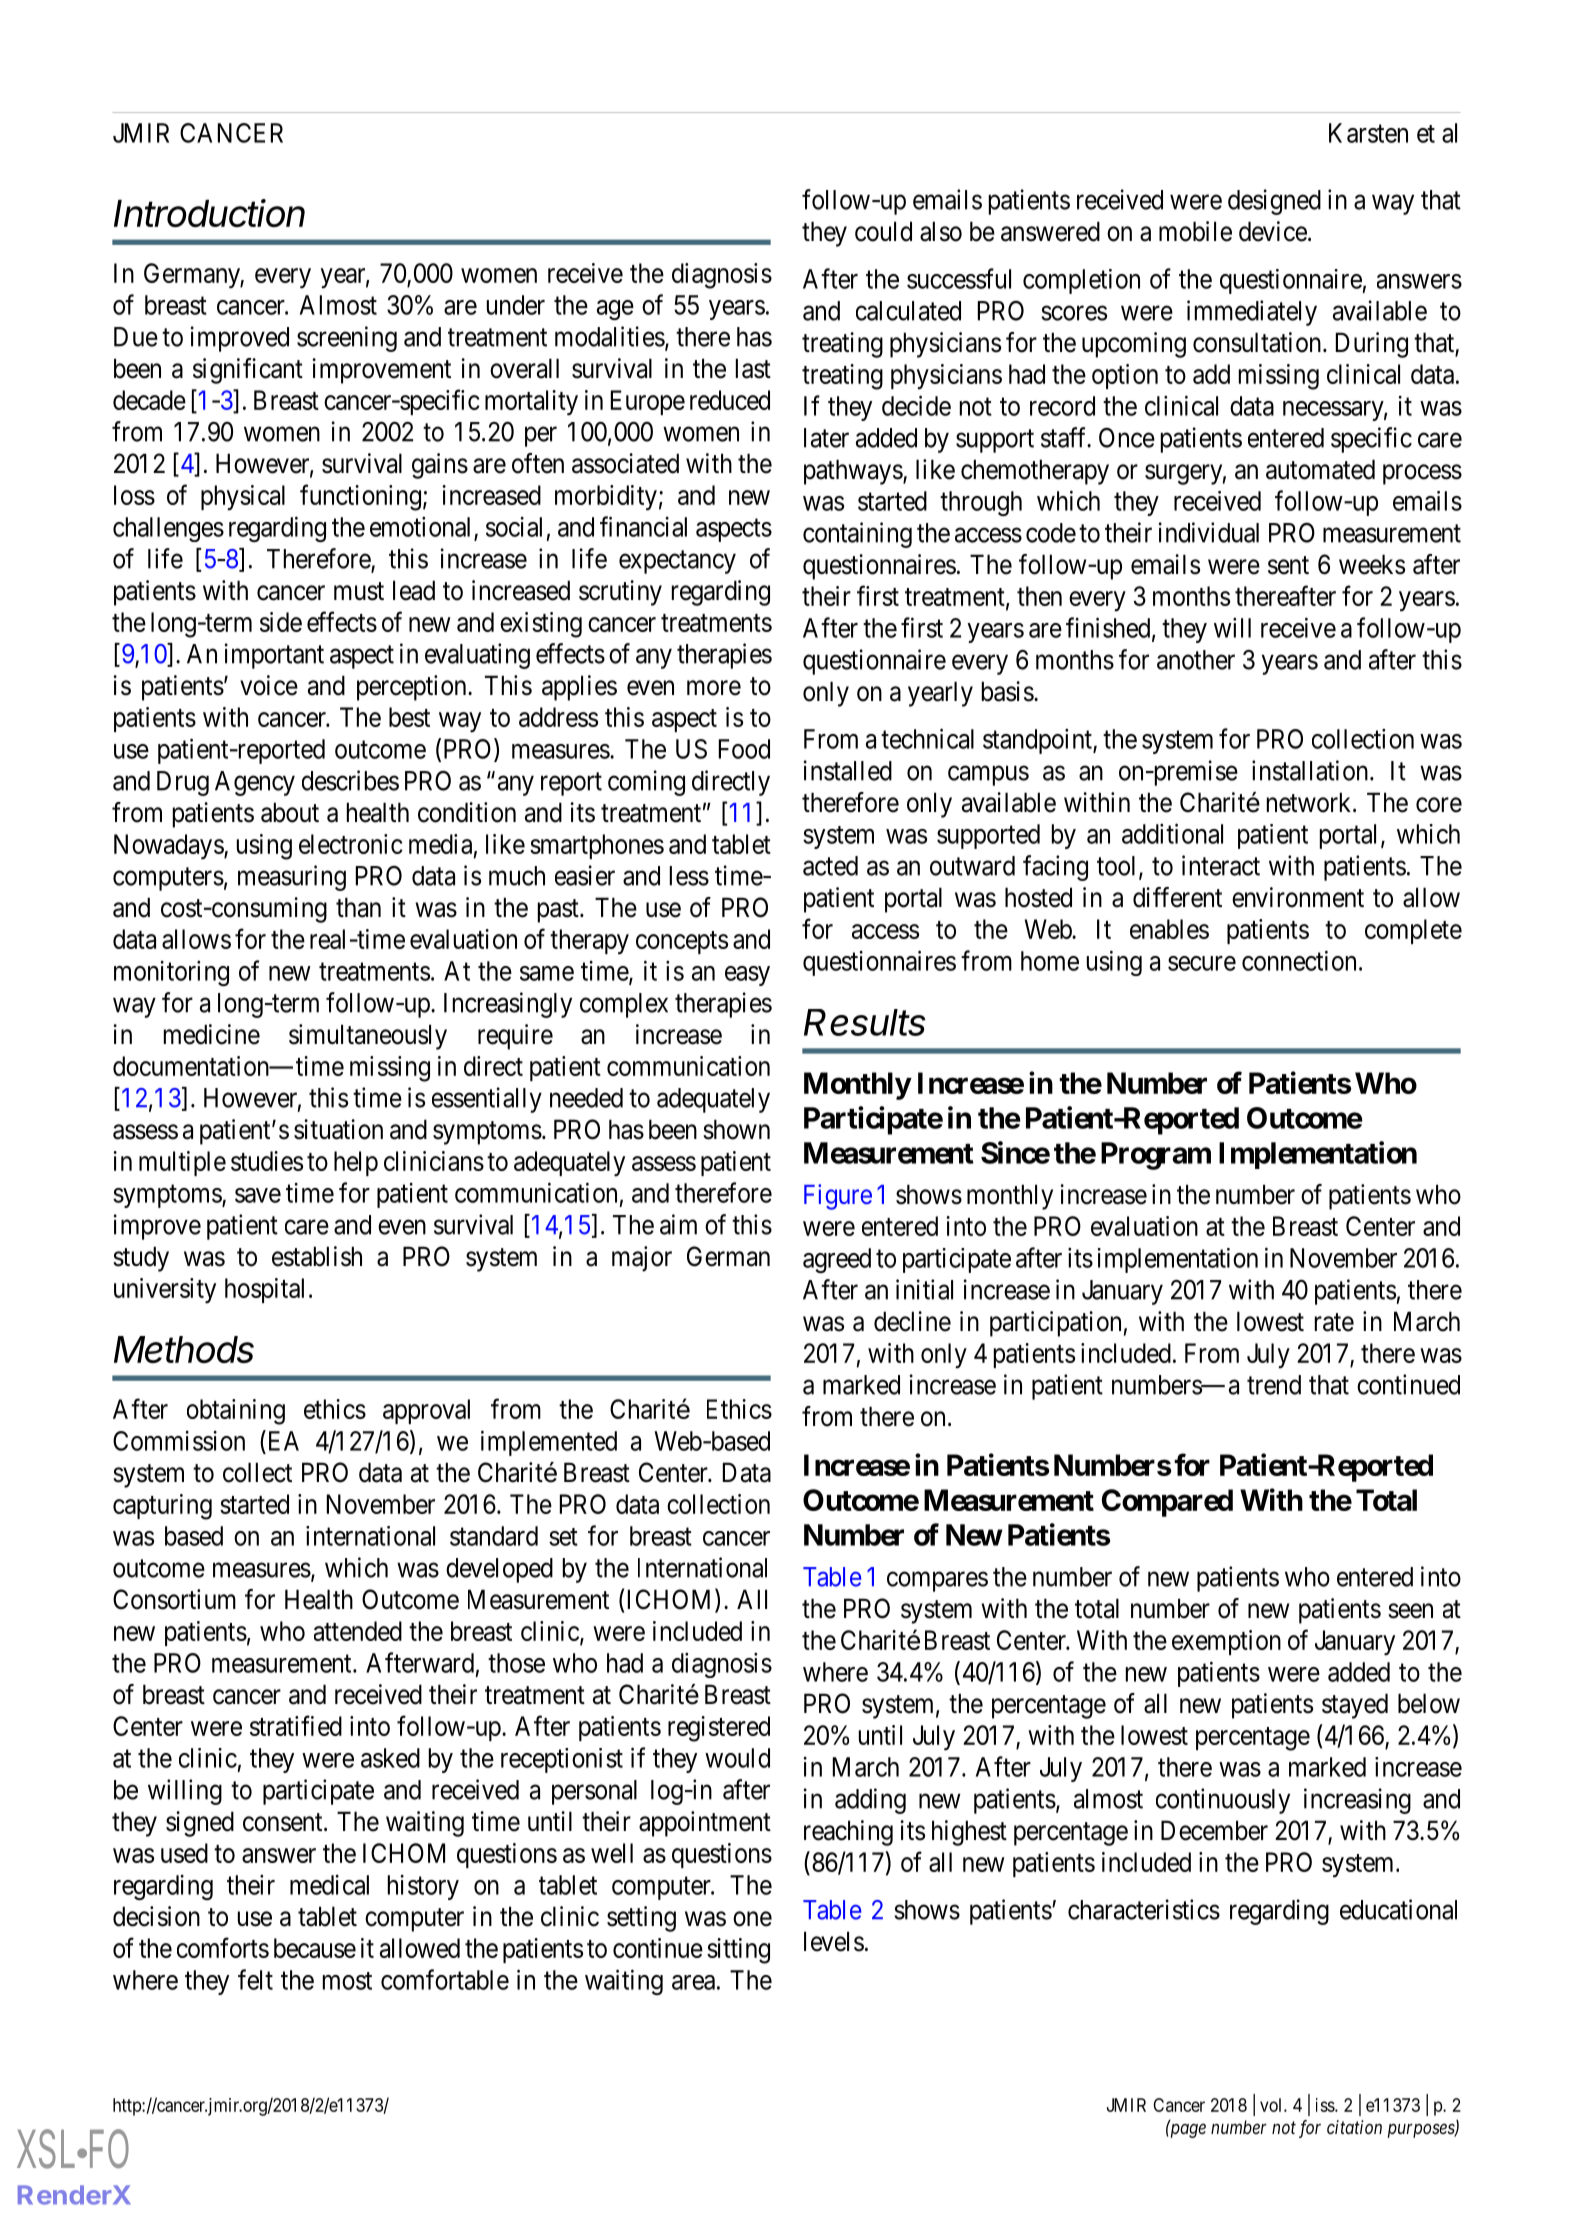  Describe the element at coordinates (255, 1979) in the screenshot. I see `felt` at that location.
